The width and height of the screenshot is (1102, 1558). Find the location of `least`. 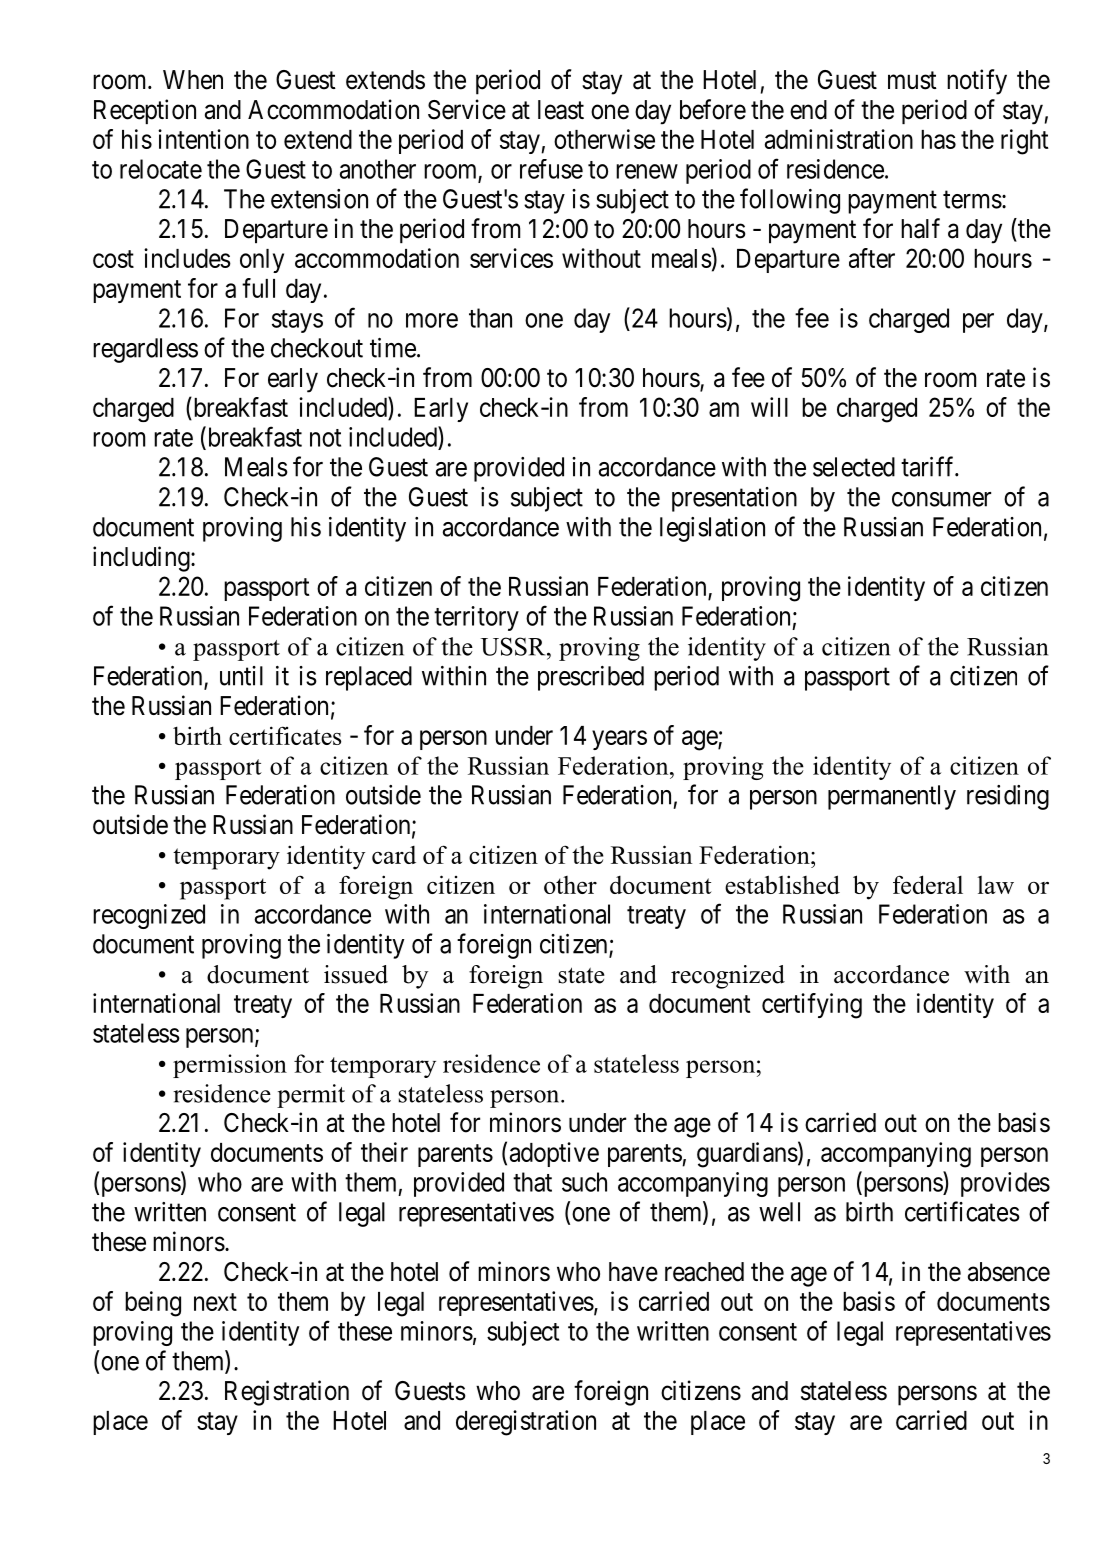

least is located at coordinates (561, 110).
